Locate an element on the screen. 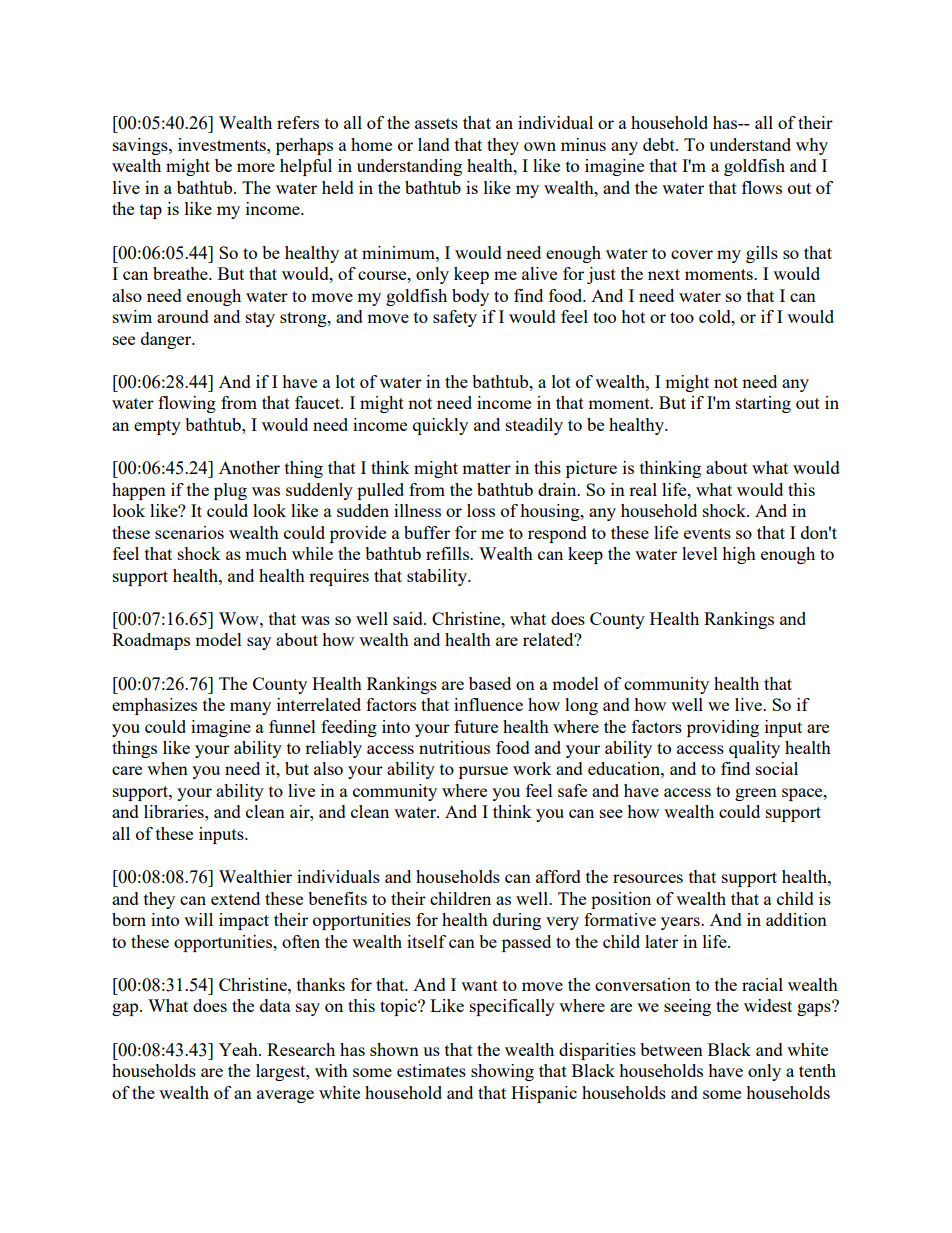 This screenshot has width=952, height=1233. between is located at coordinates (671, 1049).
